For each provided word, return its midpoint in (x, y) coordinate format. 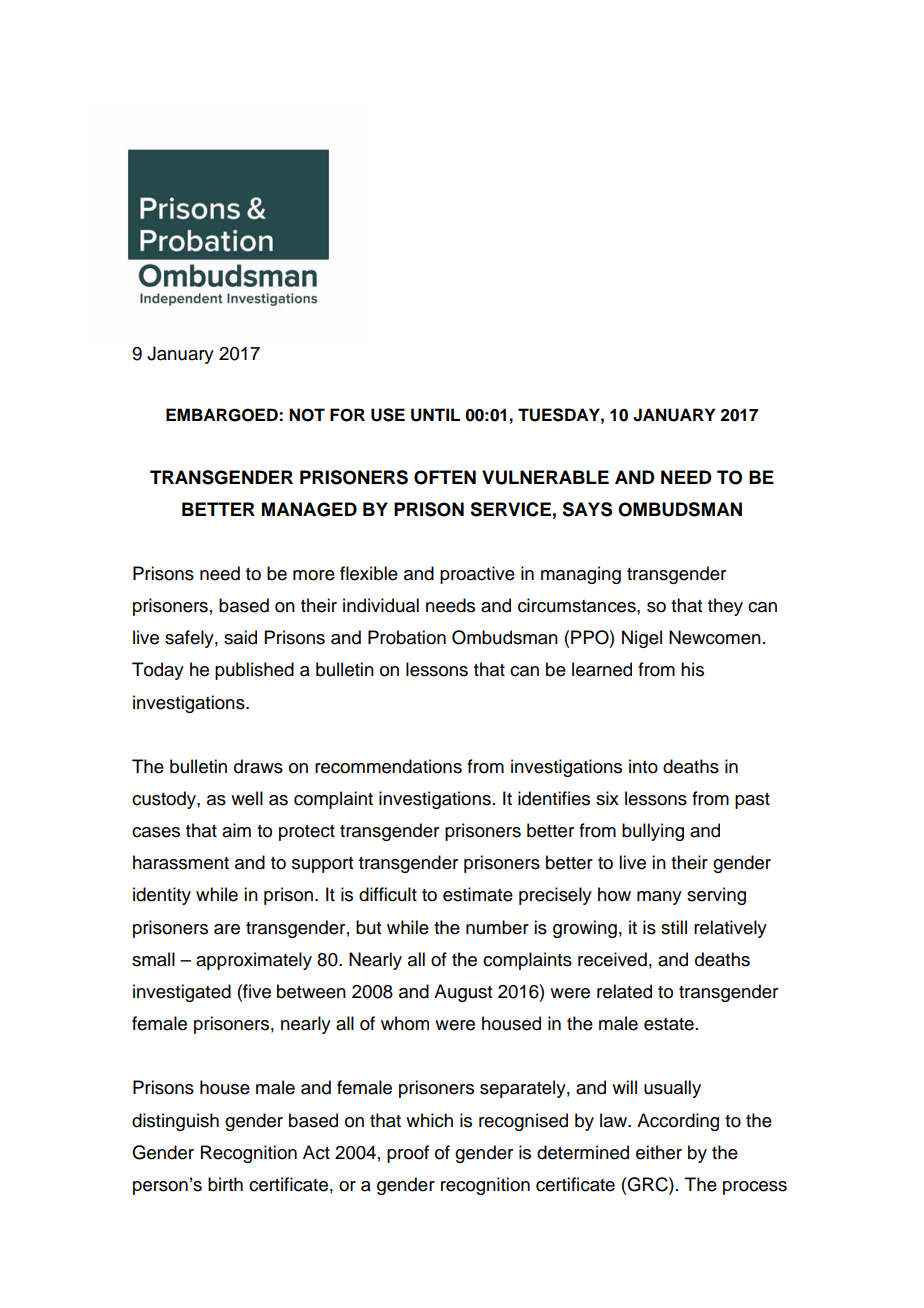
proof (408, 1154)
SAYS (587, 509)
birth (225, 1184)
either (659, 1152)
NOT (307, 415)
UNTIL (435, 415)
